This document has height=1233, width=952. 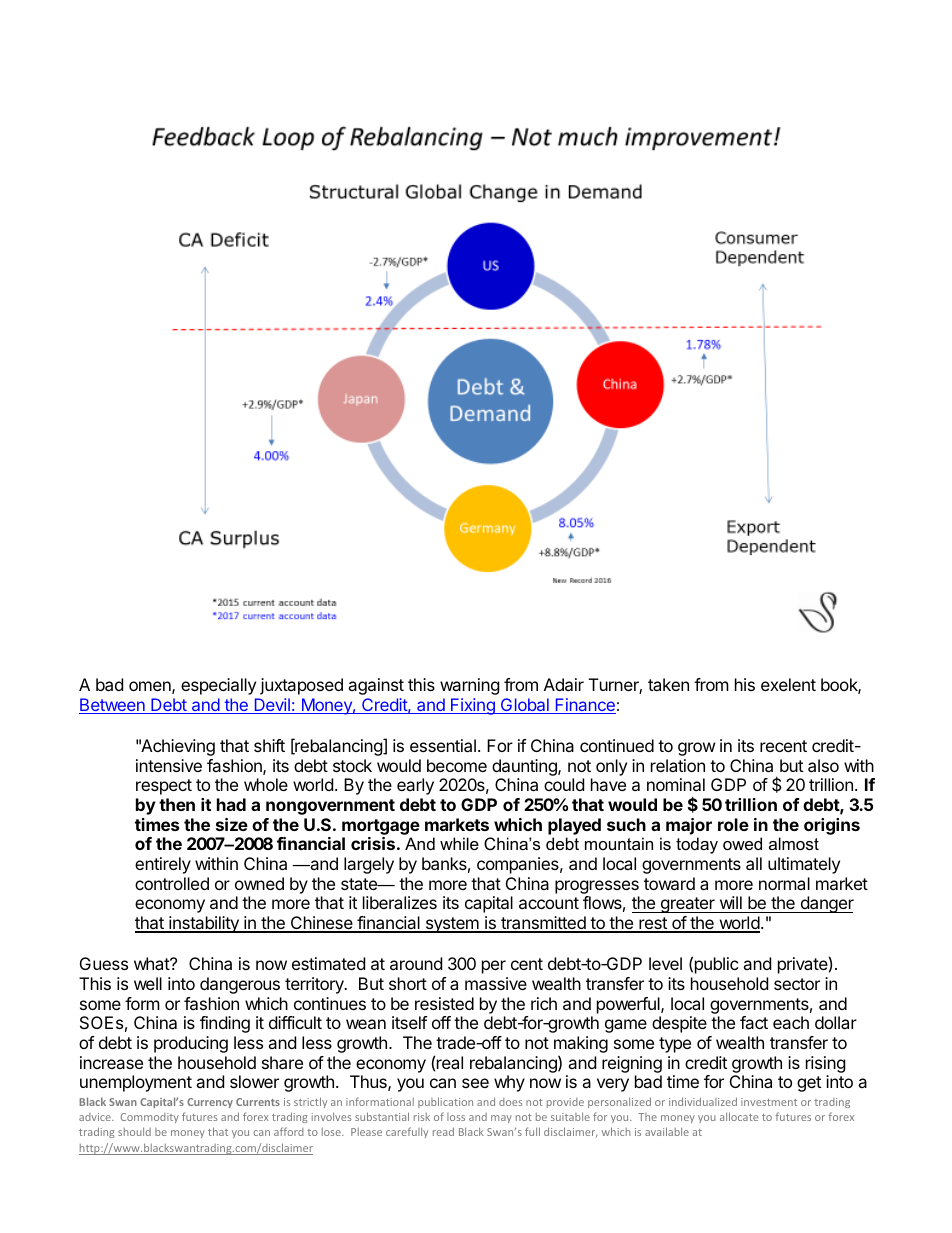 I want to click on will, so click(x=731, y=902).
